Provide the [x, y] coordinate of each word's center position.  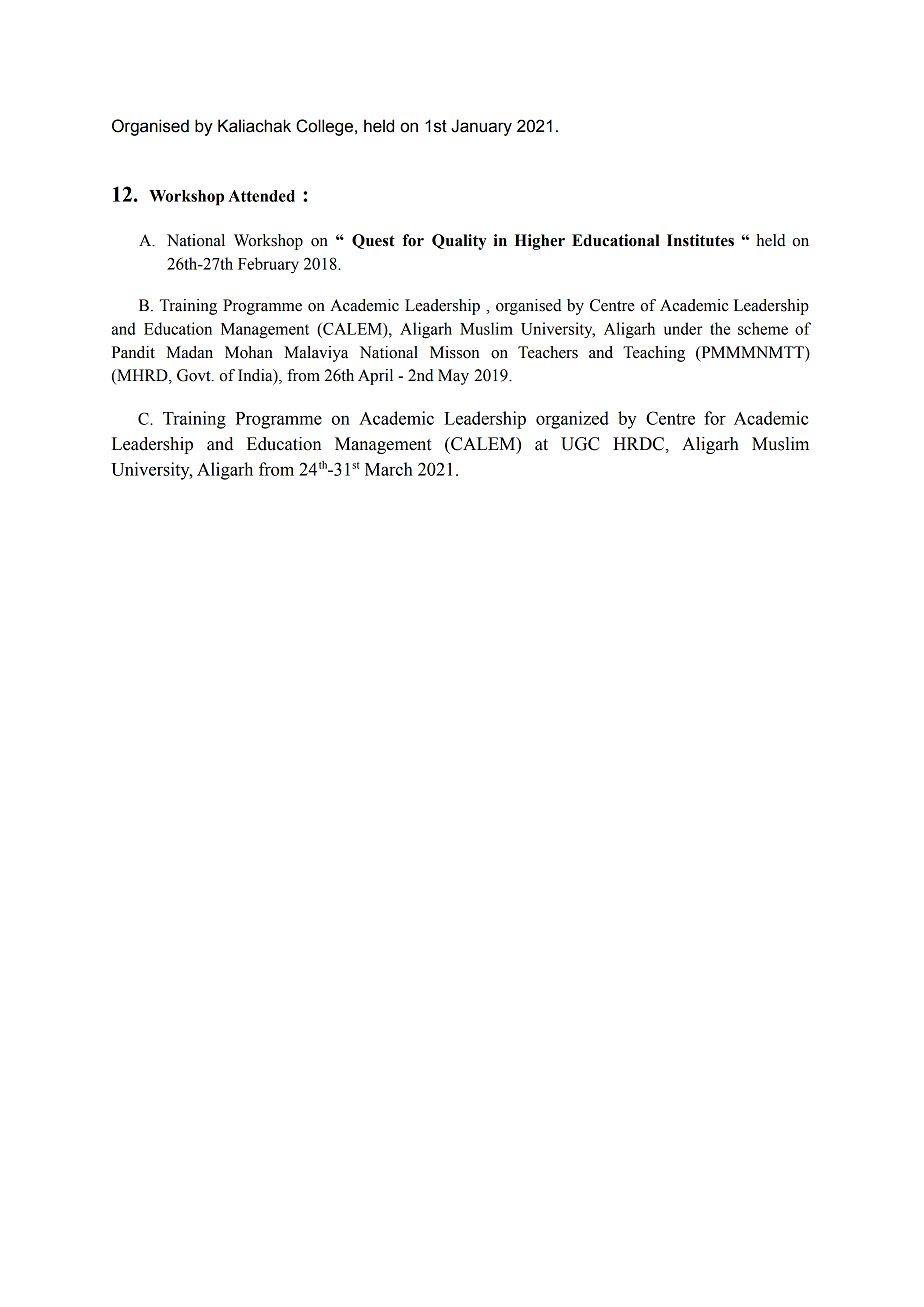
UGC [580, 444]
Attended [261, 196]
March [389, 469]
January [481, 127]
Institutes [700, 240]
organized [572, 420]
